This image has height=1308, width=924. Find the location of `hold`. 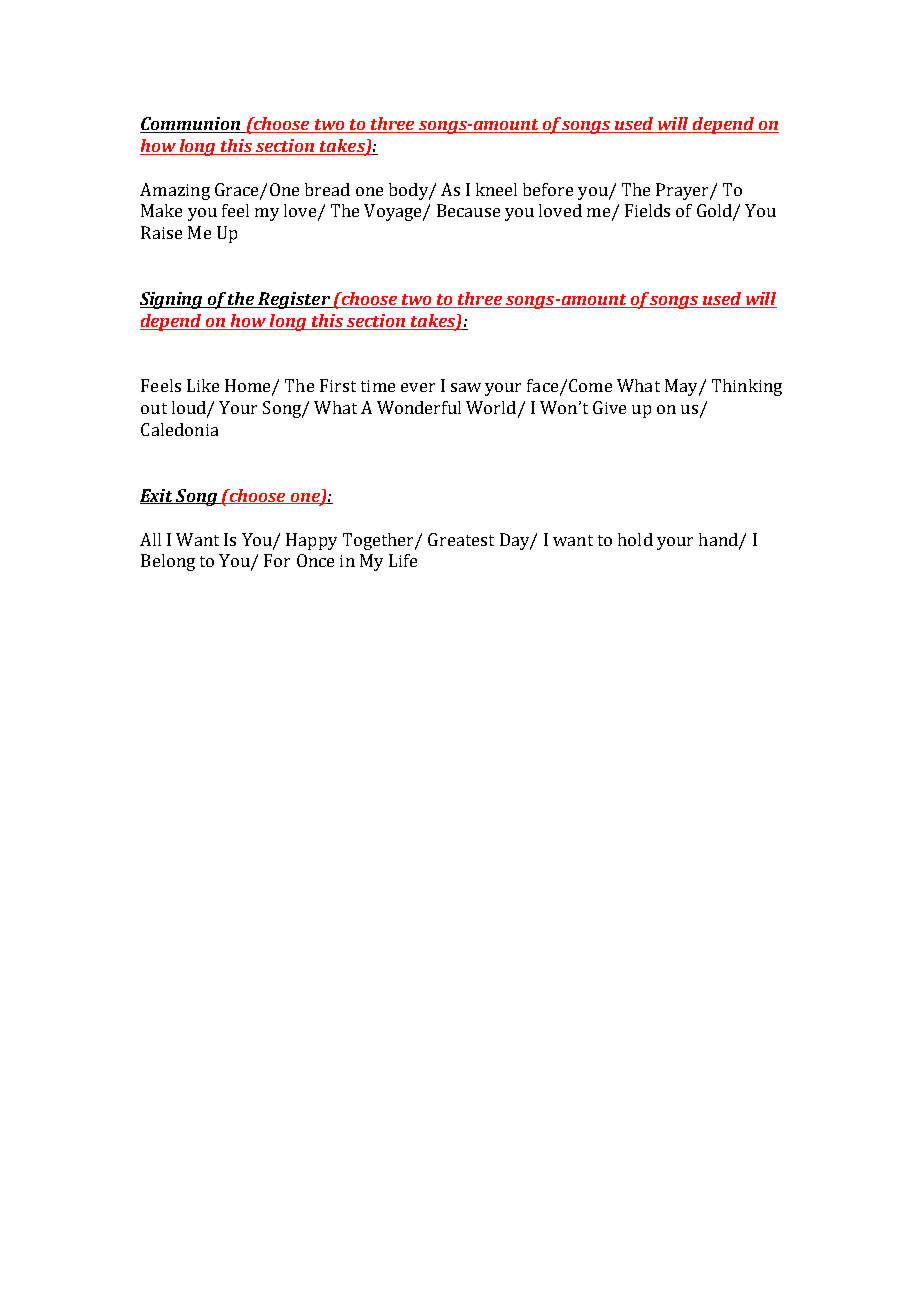

hold is located at coordinates (635, 539).
